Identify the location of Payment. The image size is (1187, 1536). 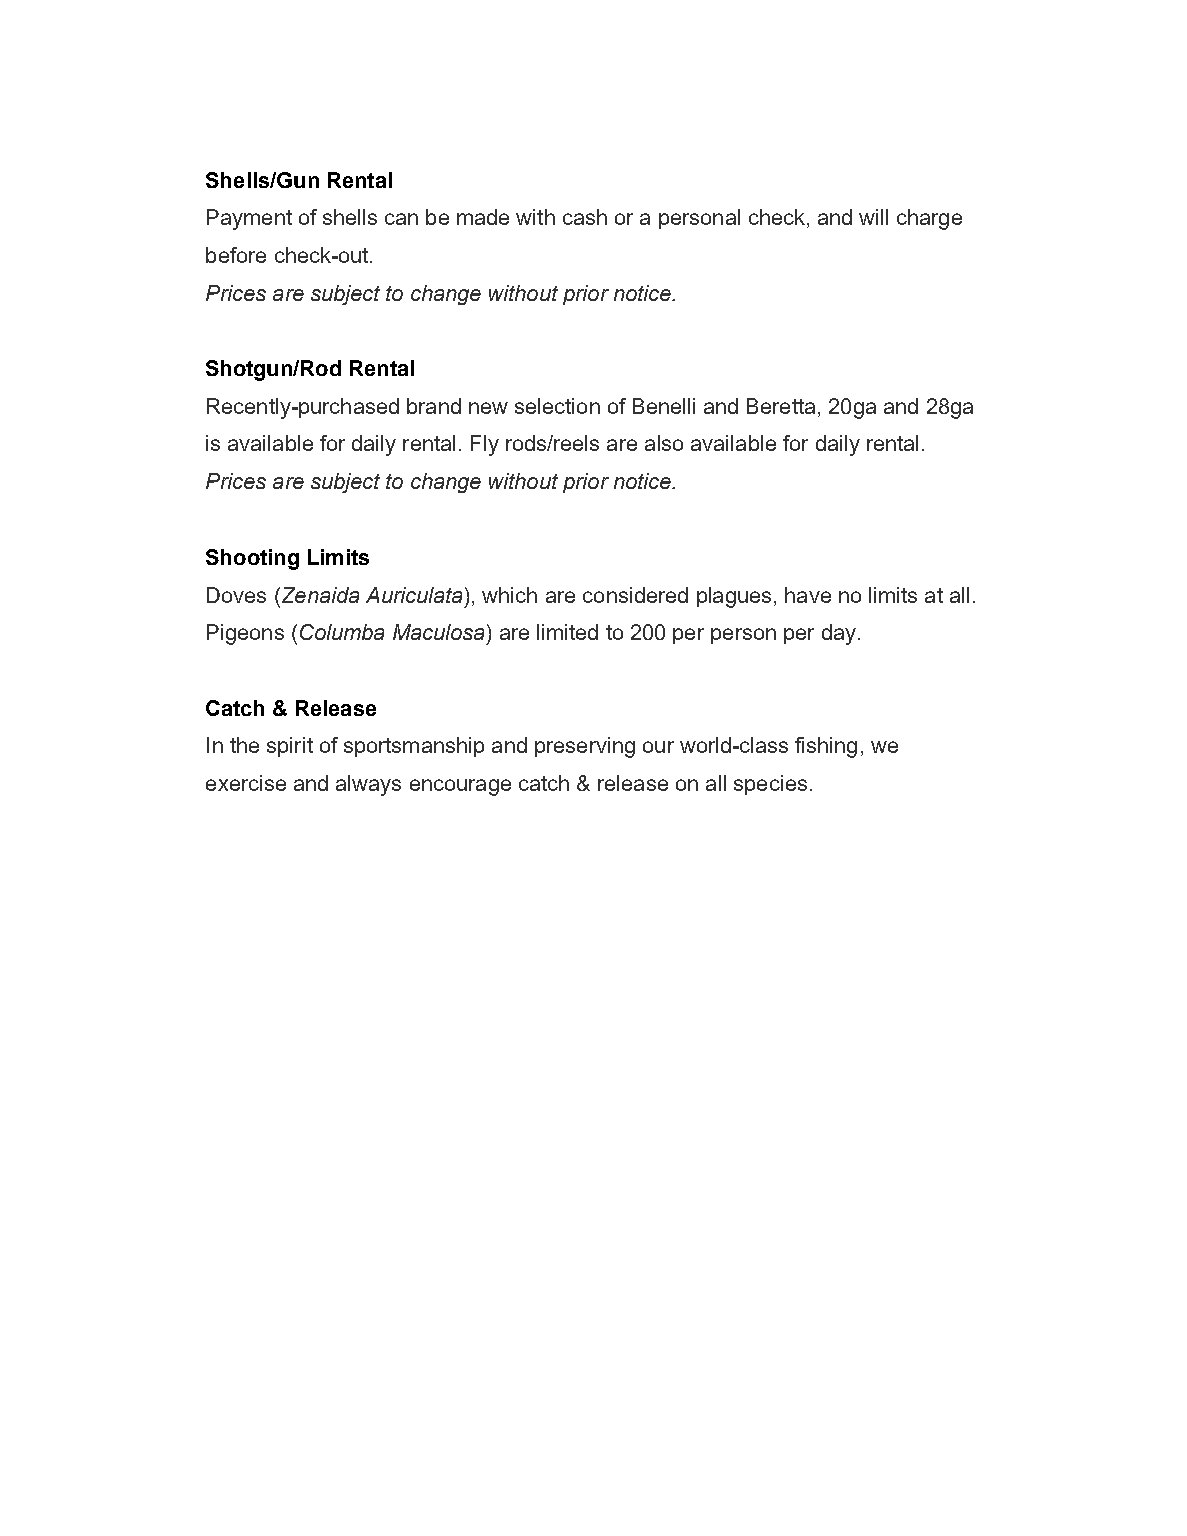
(249, 219).
